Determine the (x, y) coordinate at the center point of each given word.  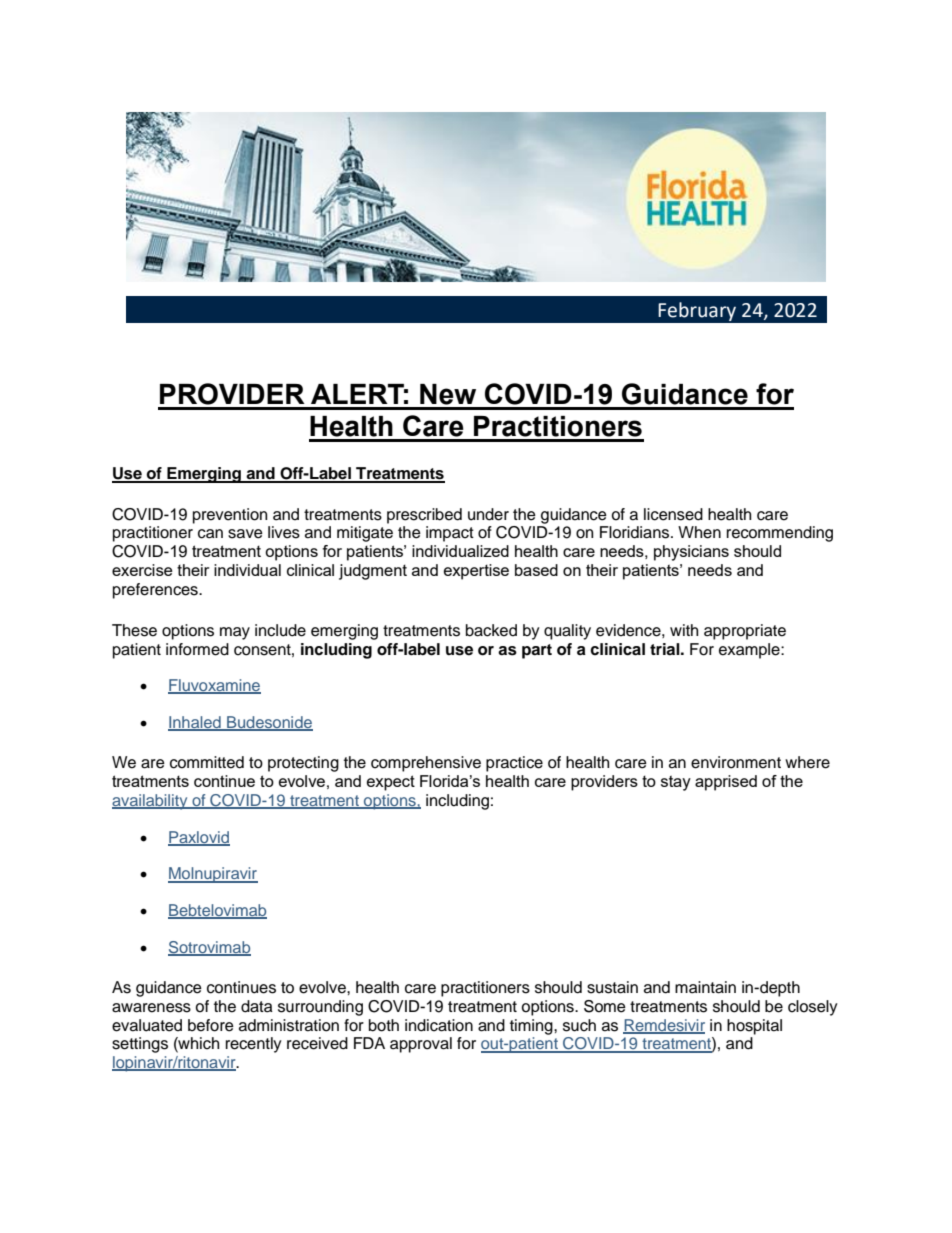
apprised (726, 783)
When (699, 532)
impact (450, 534)
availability (151, 802)
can (210, 534)
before (211, 1025)
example (750, 651)
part (537, 651)
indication (439, 1025)
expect (391, 783)
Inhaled (195, 723)
